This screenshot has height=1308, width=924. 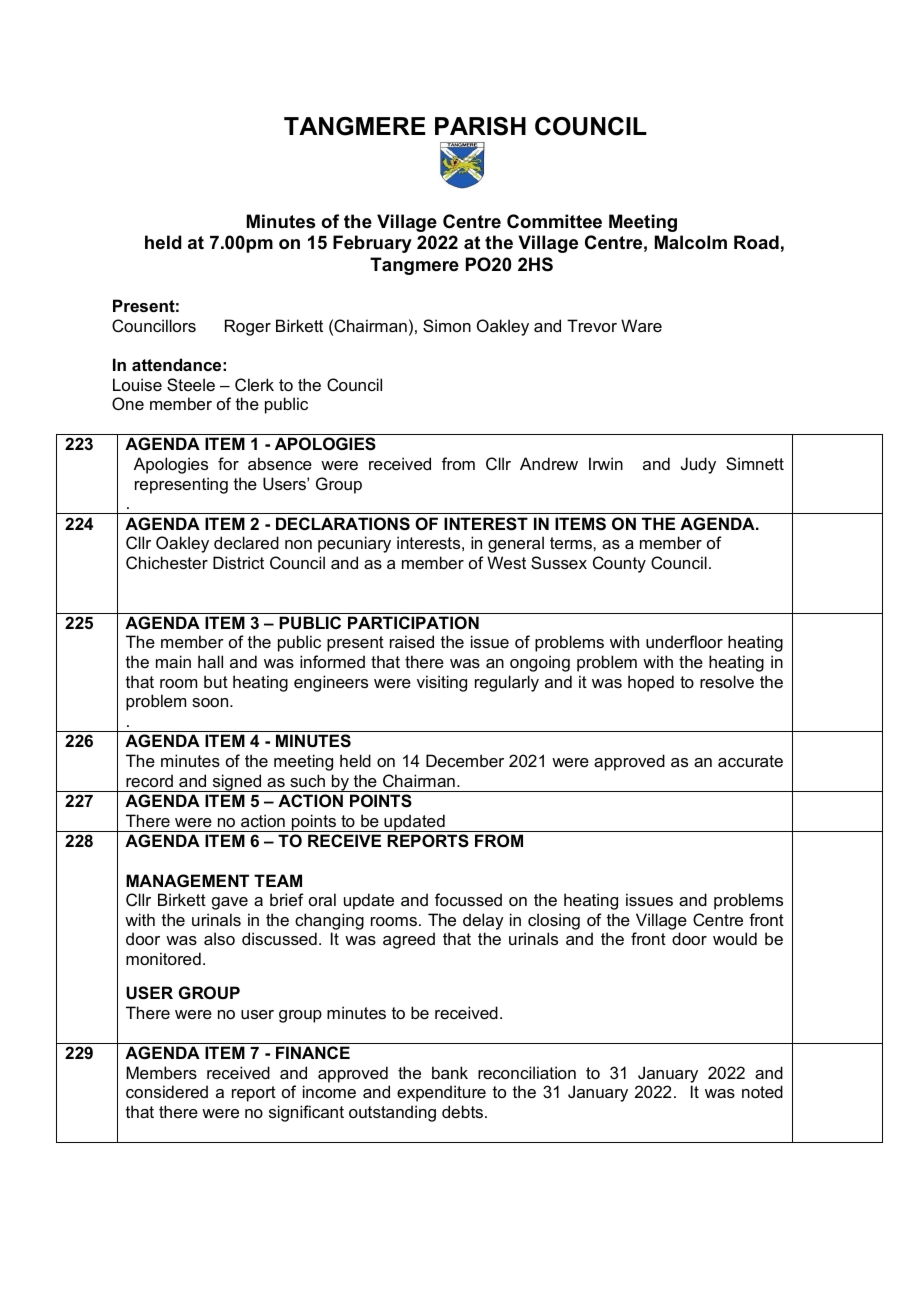 What do you see at coordinates (684, 641) in the screenshot?
I see `underfloor` at bounding box center [684, 641].
